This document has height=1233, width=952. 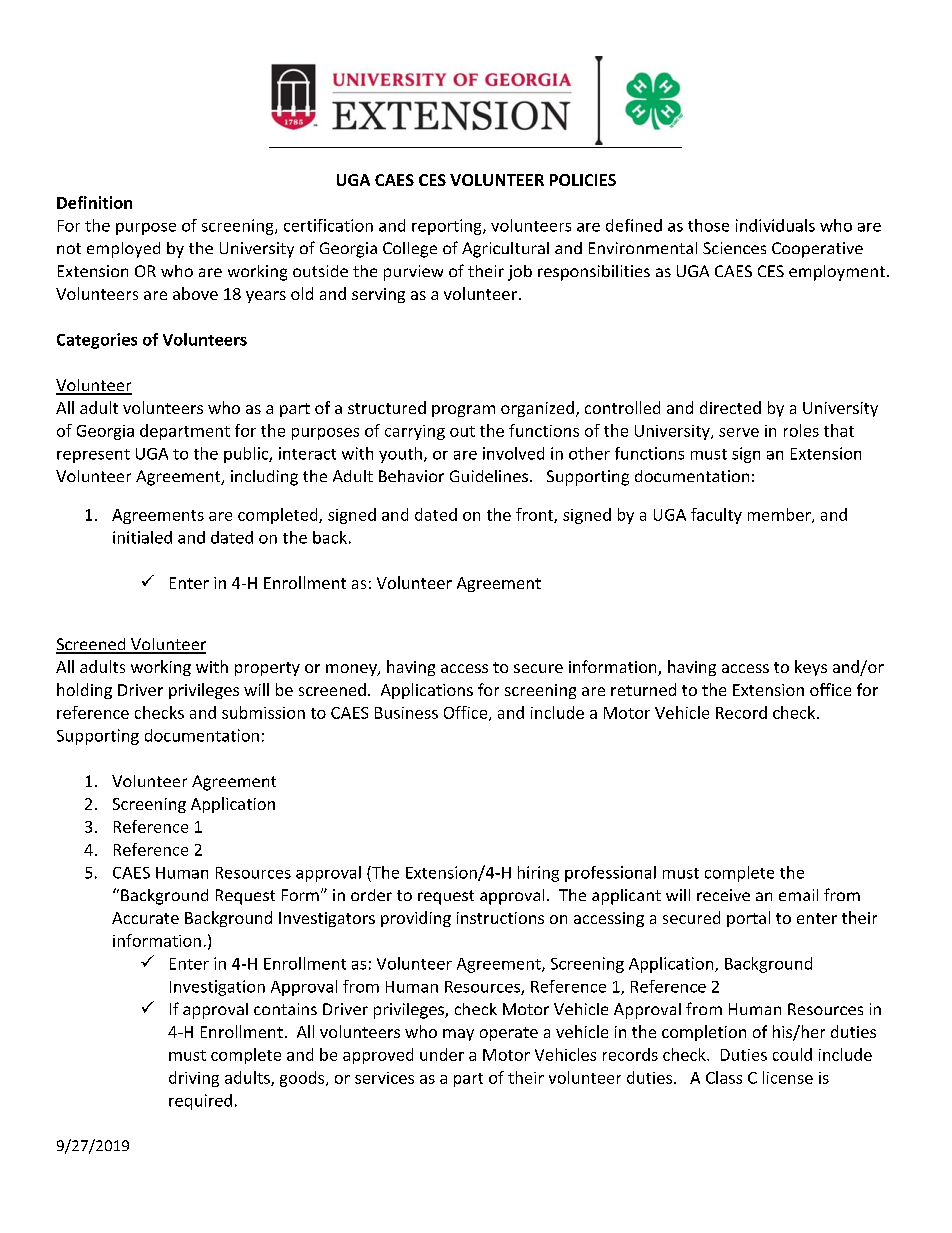 What do you see at coordinates (93, 456) in the document?
I see `represent` at bounding box center [93, 456].
